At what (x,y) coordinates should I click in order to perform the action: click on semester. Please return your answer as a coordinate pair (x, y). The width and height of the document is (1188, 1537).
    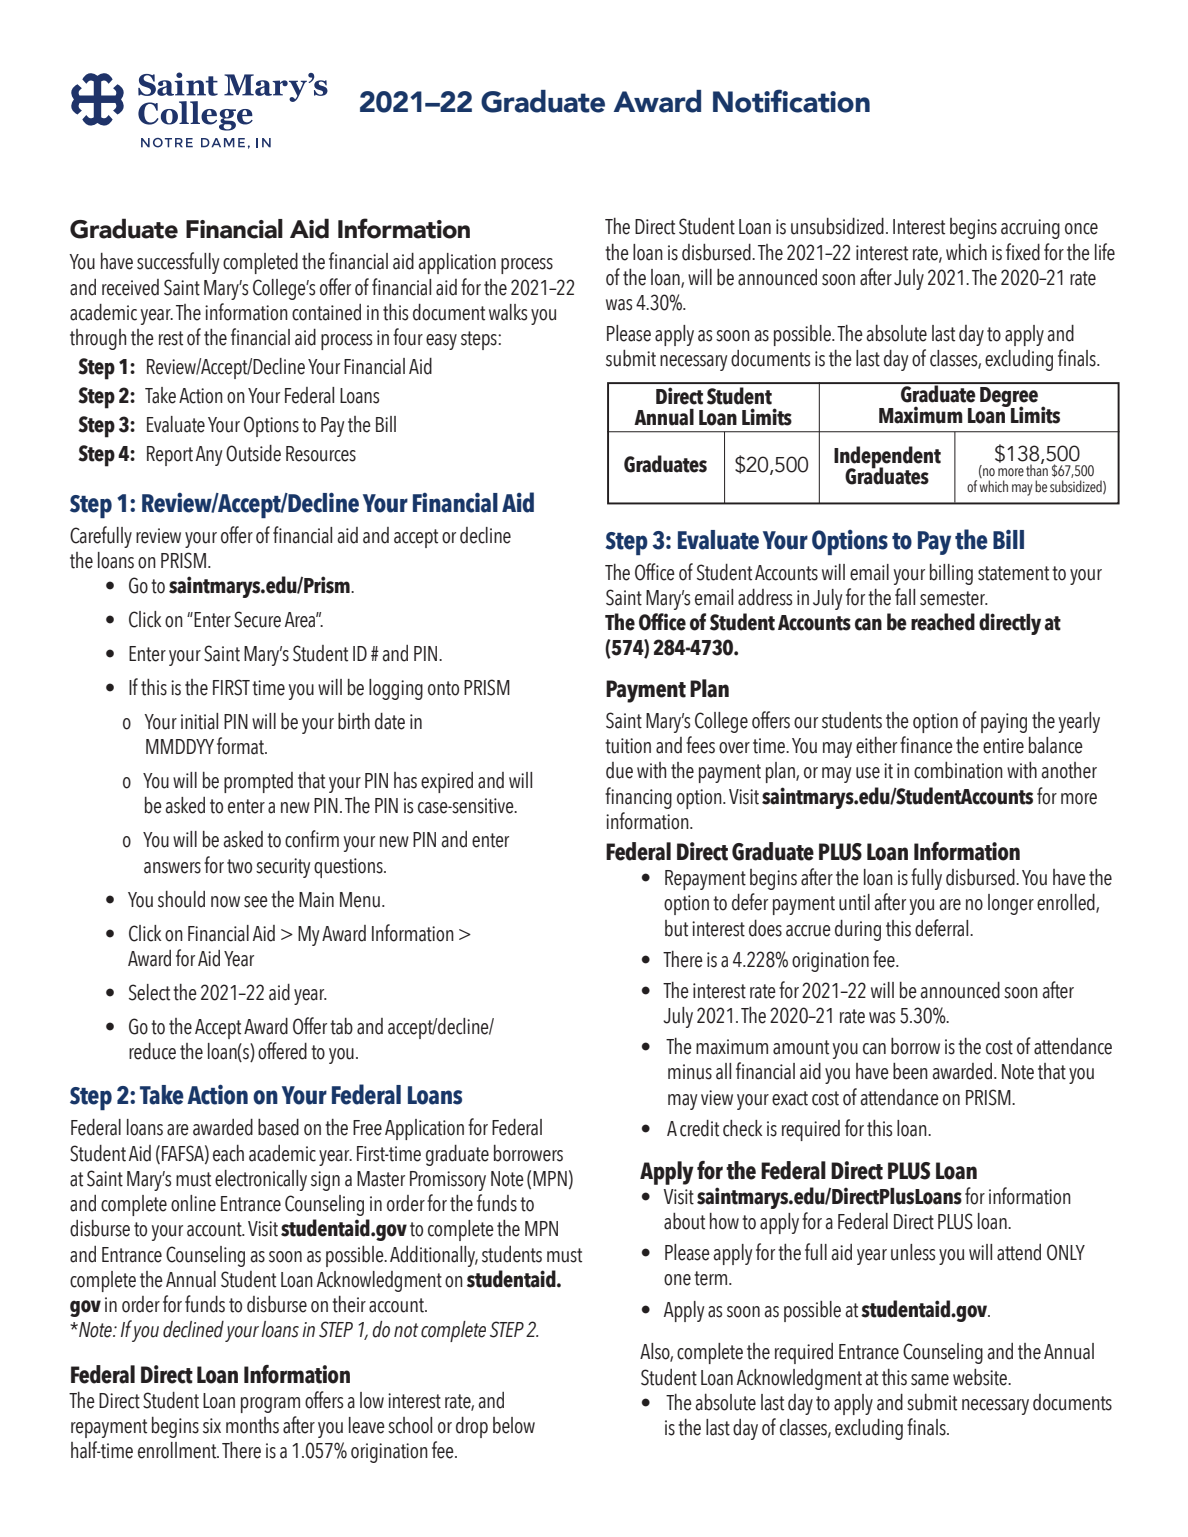
    Looking at the image, I should click on (953, 598).
